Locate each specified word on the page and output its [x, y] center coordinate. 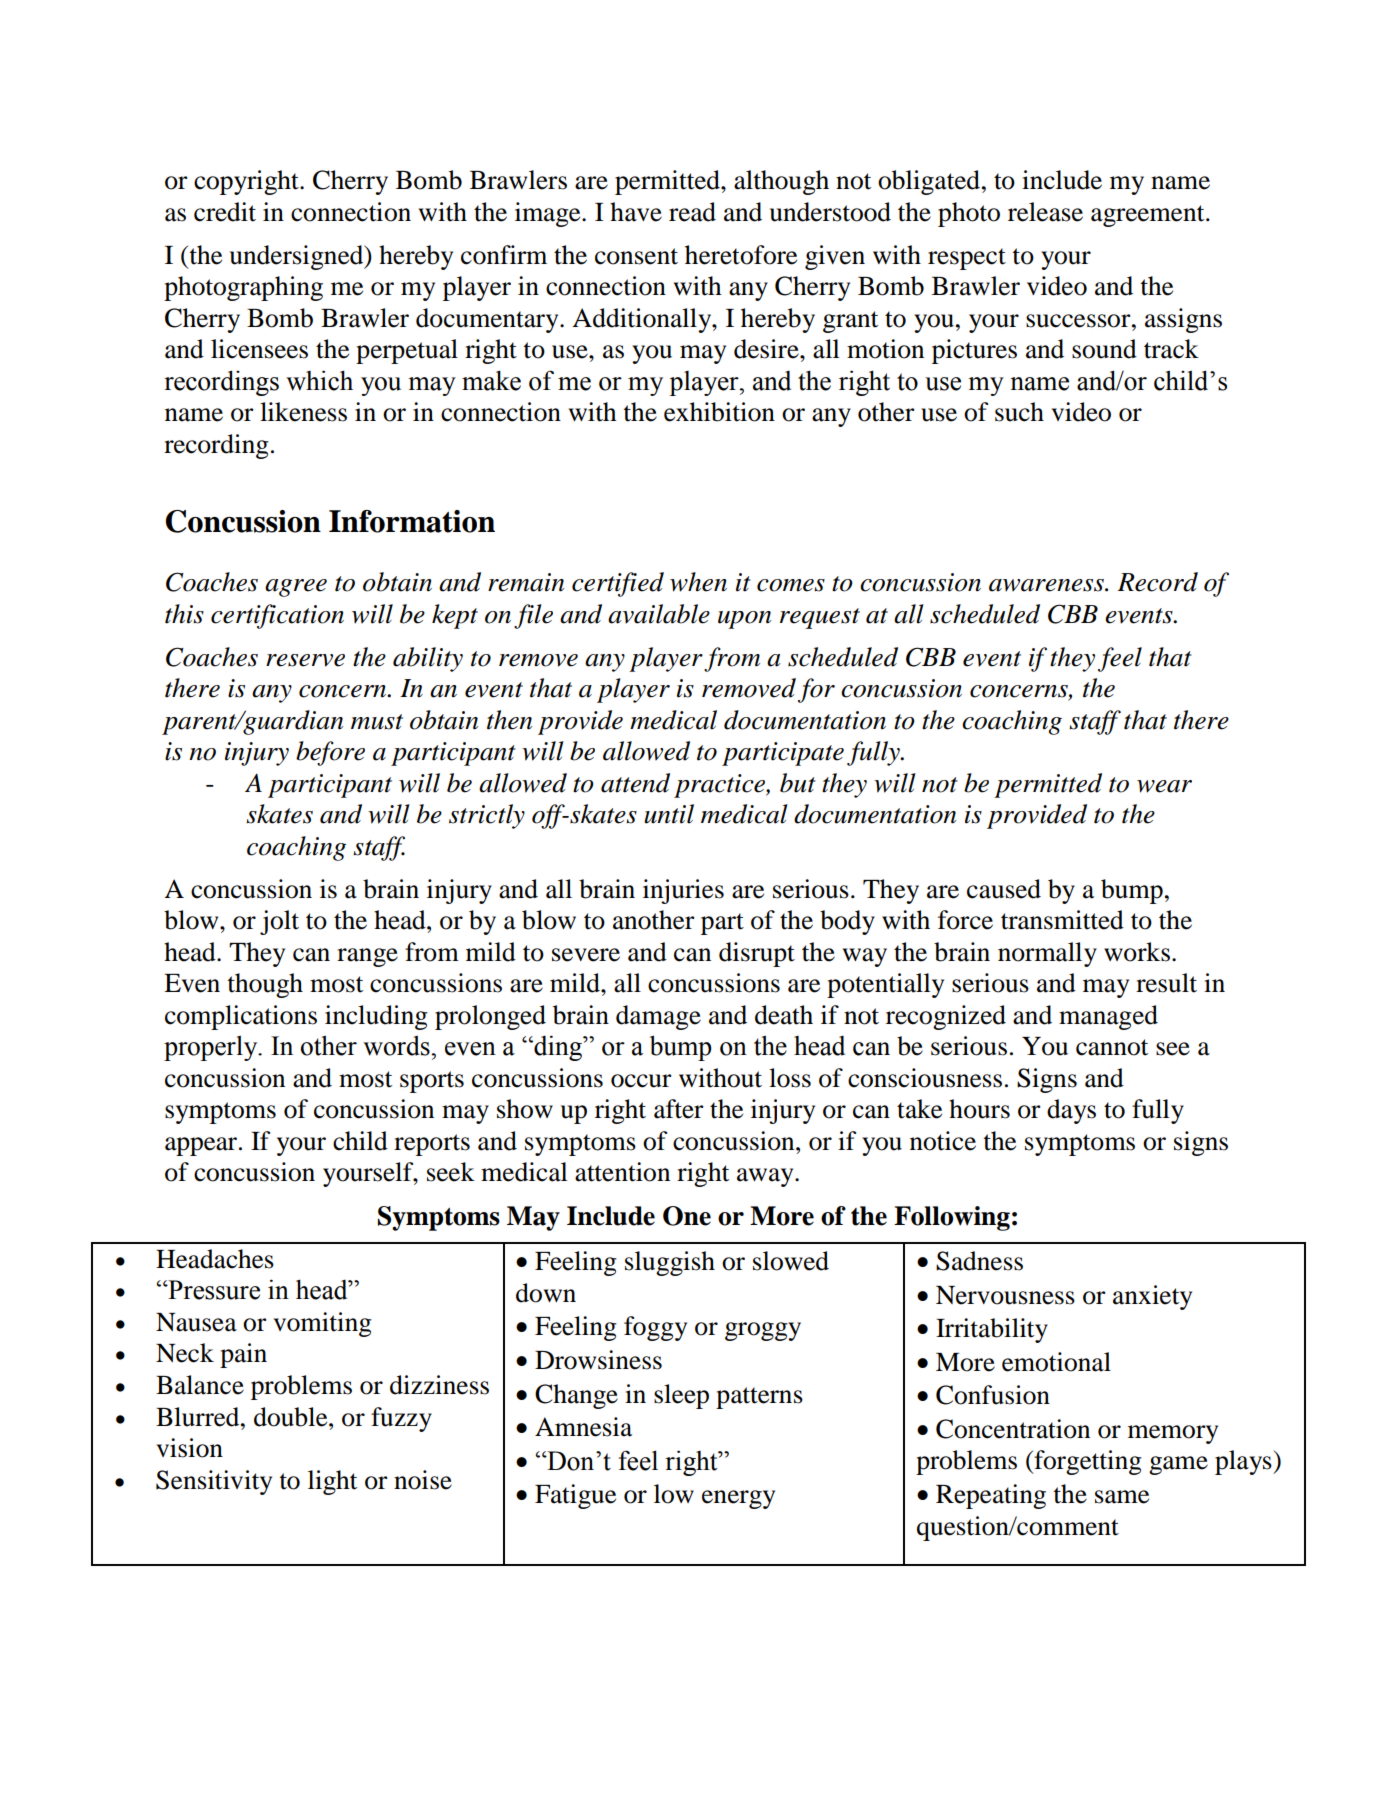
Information [412, 521]
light [332, 1482]
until [669, 814]
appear [202, 1146]
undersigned [298, 257]
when [698, 582]
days [1071, 1111]
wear [1164, 786]
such [1019, 412]
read [692, 212]
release [1045, 212]
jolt [279, 922]
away [766, 1177]
